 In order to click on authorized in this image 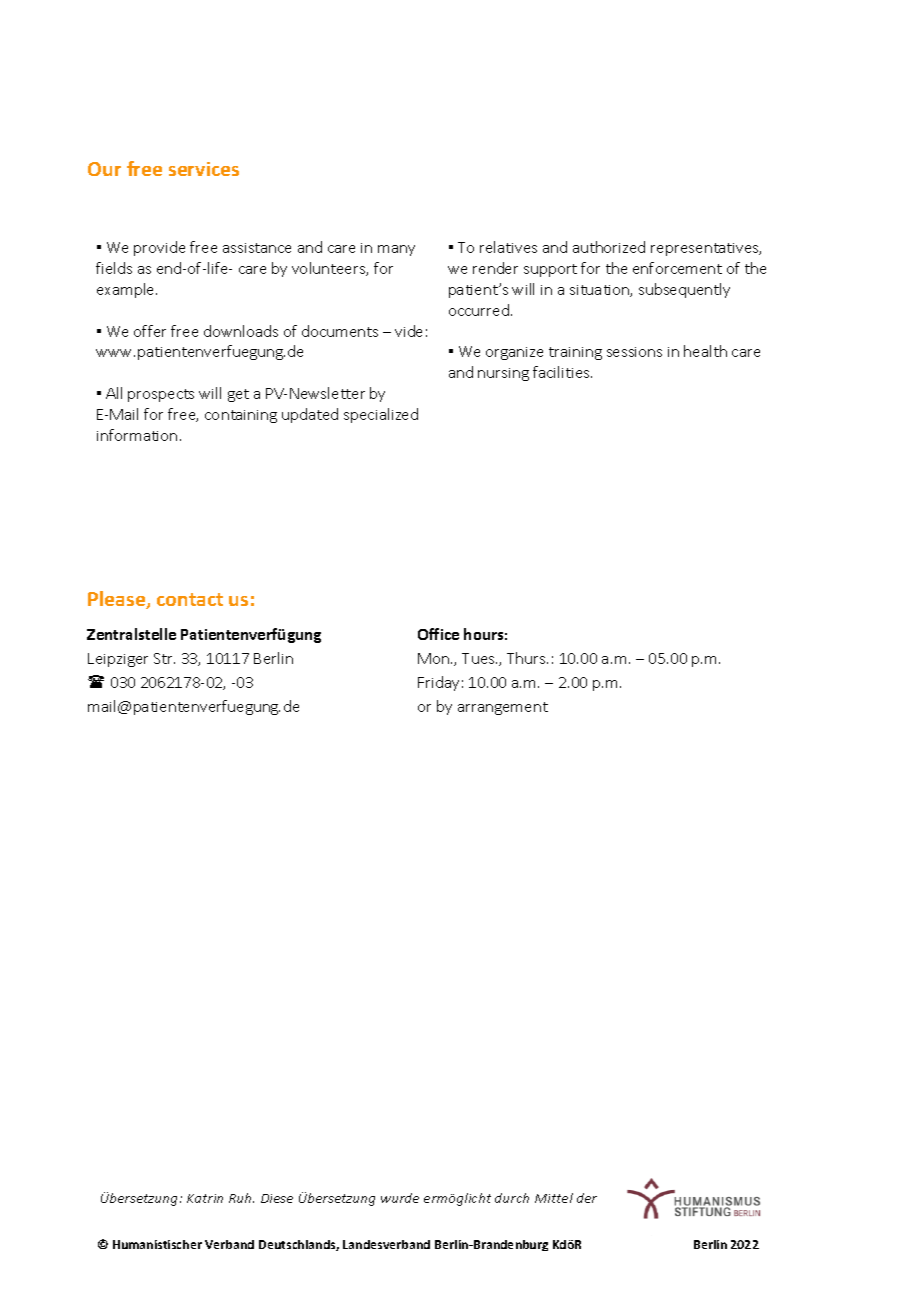, I will do `click(609, 247)`.
